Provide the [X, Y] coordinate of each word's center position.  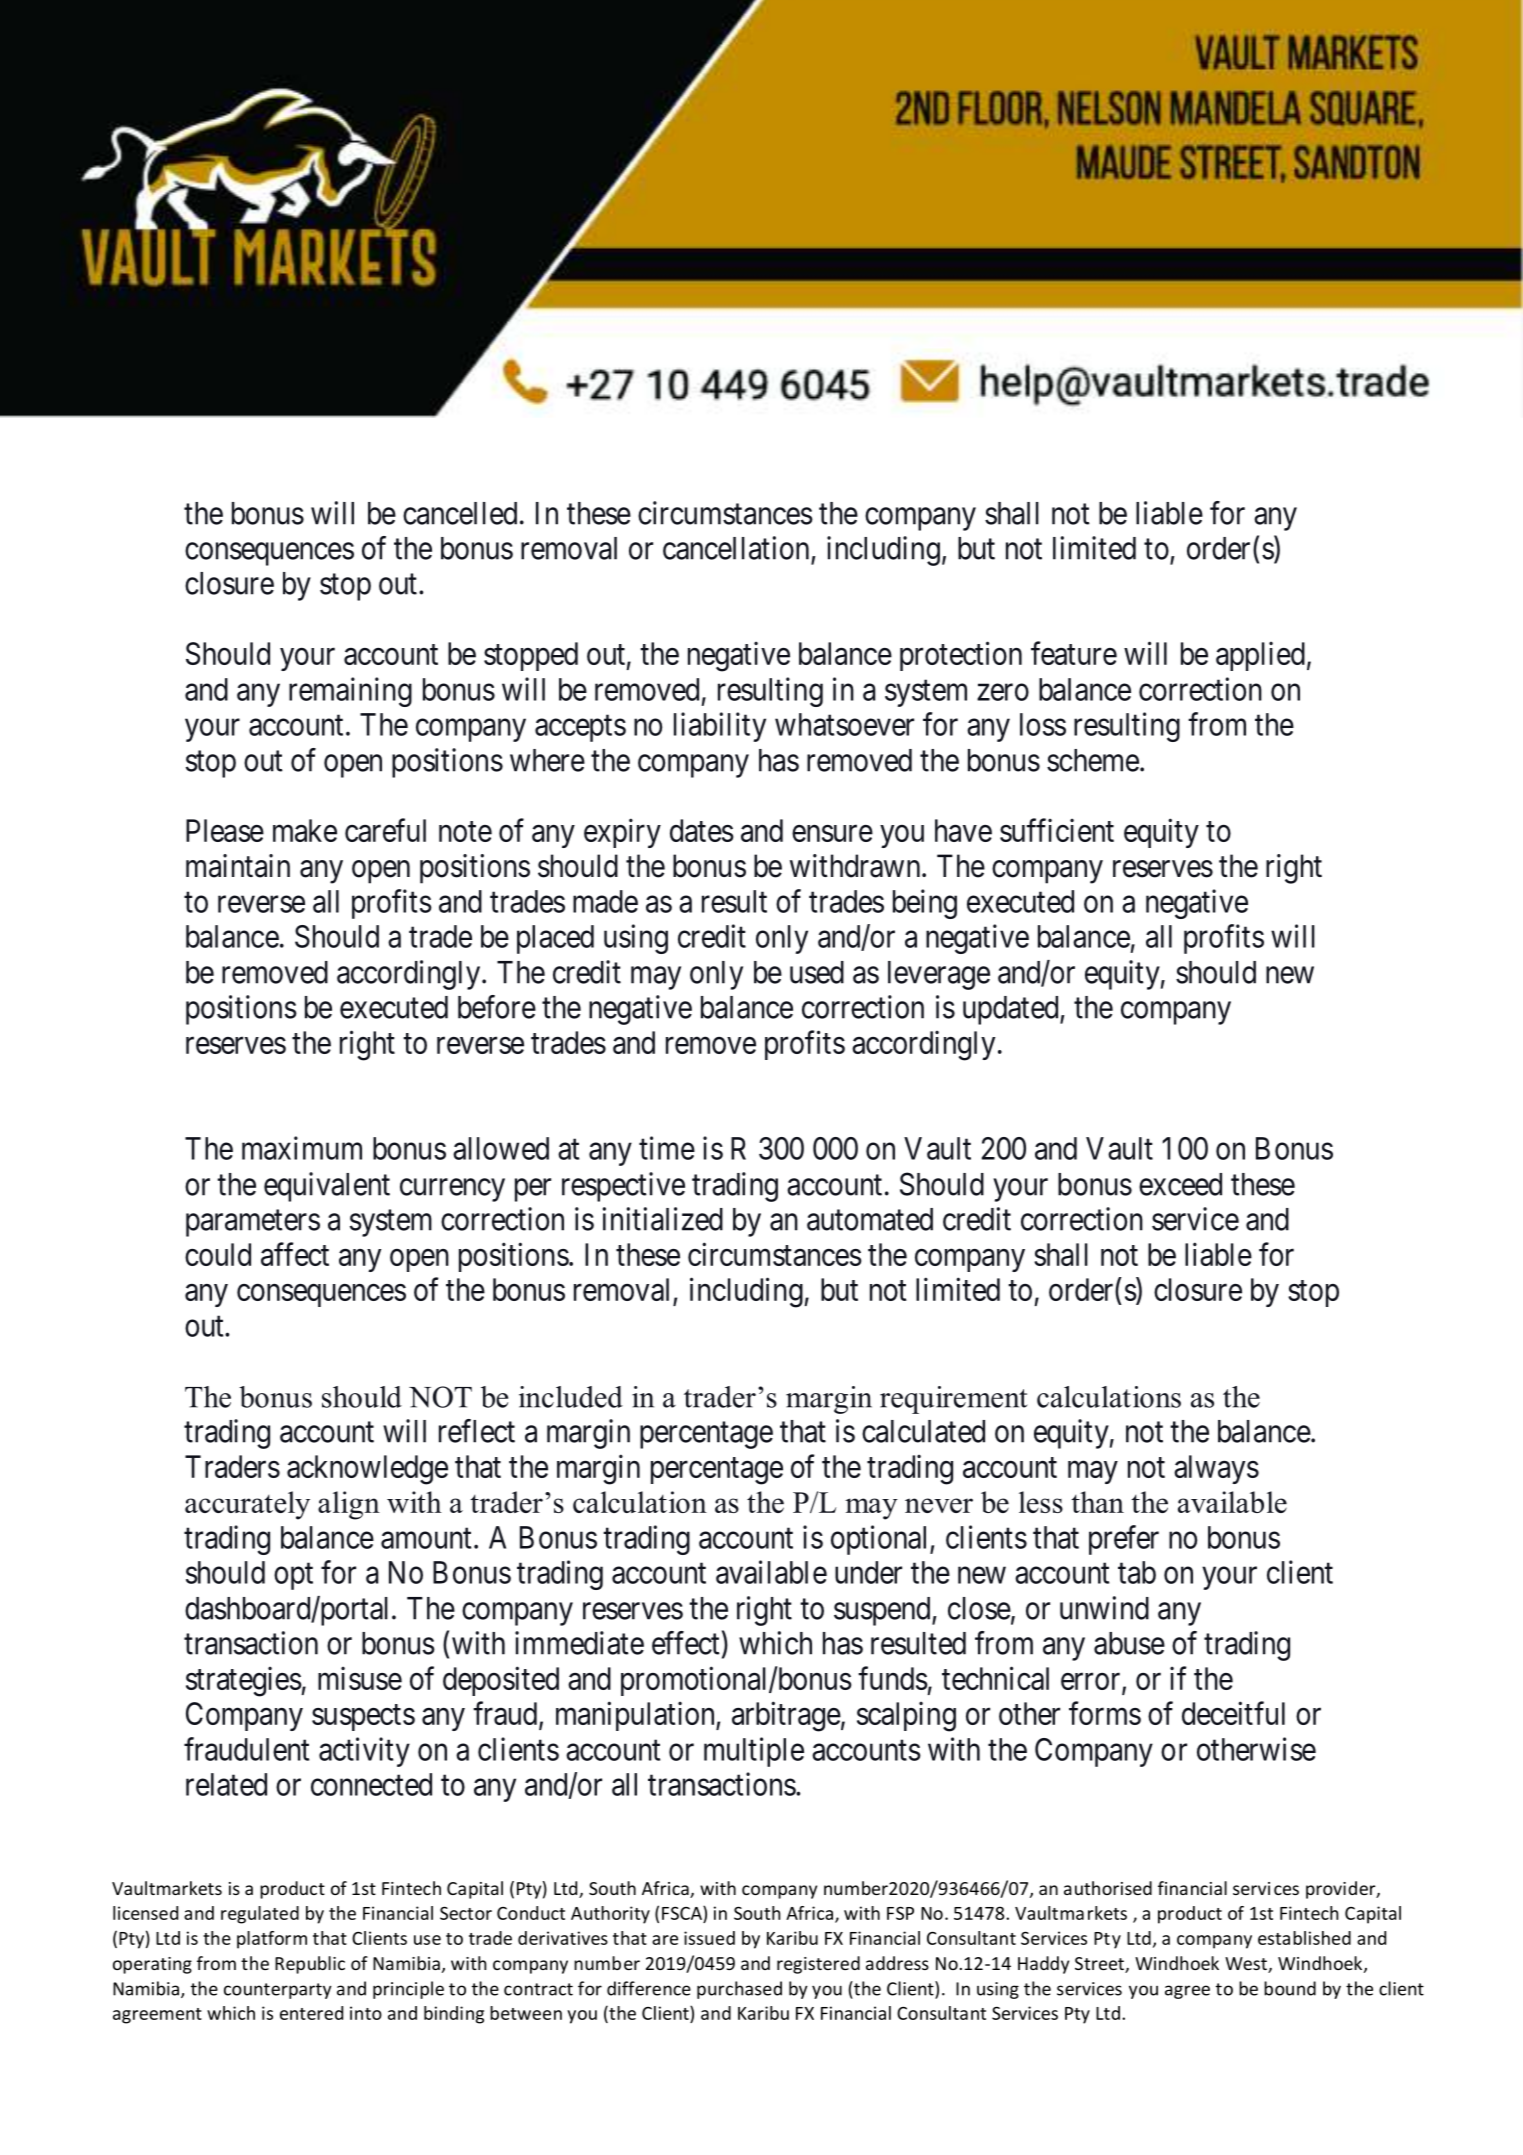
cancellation [736, 548]
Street [1100, 1965]
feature [1074, 653]
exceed [1180, 1184]
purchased [739, 1990]
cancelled [460, 513]
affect [295, 1254]
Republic [310, 1965]
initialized [663, 1219]
